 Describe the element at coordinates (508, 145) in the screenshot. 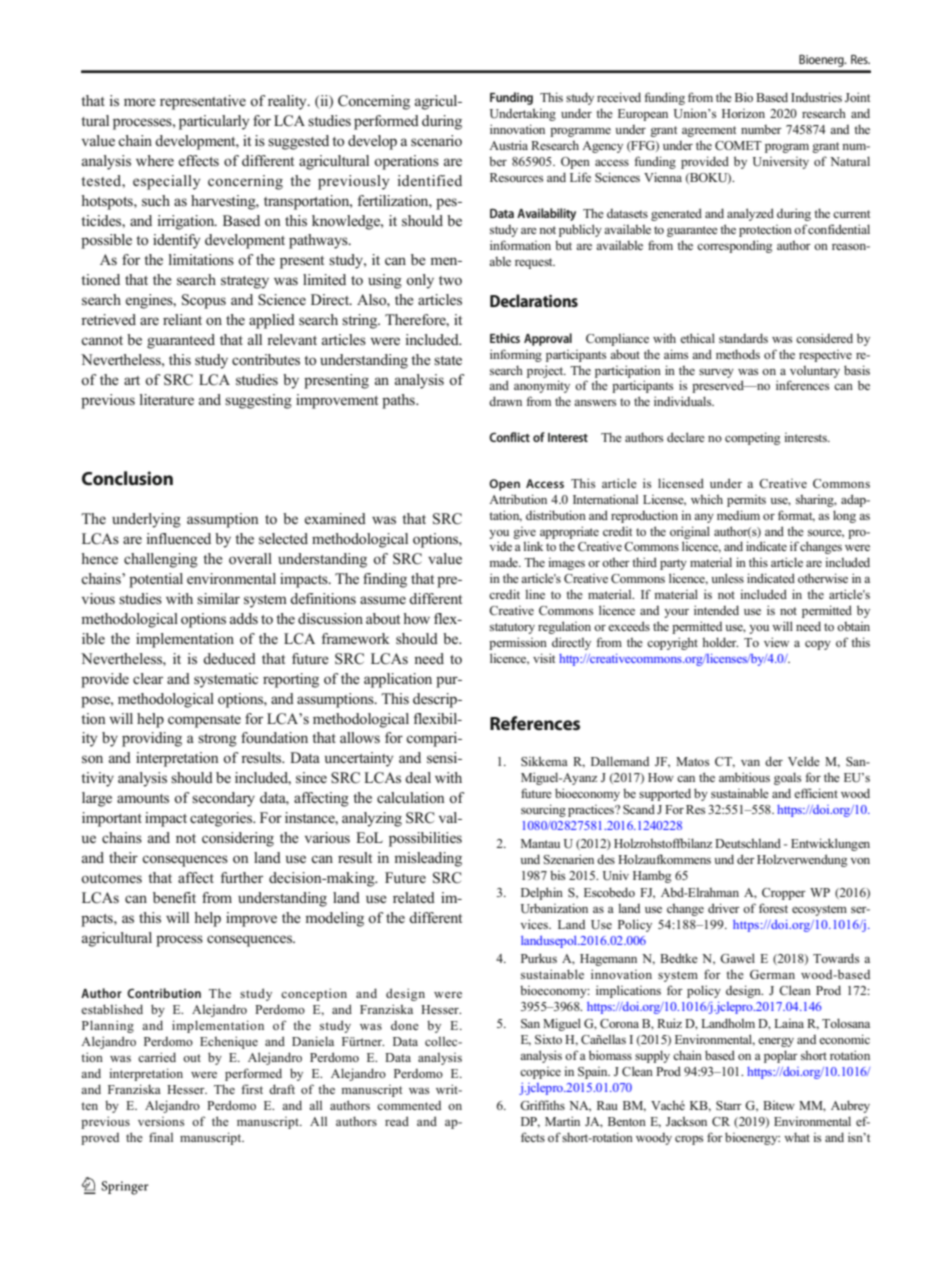

I see `Austria` at that location.
